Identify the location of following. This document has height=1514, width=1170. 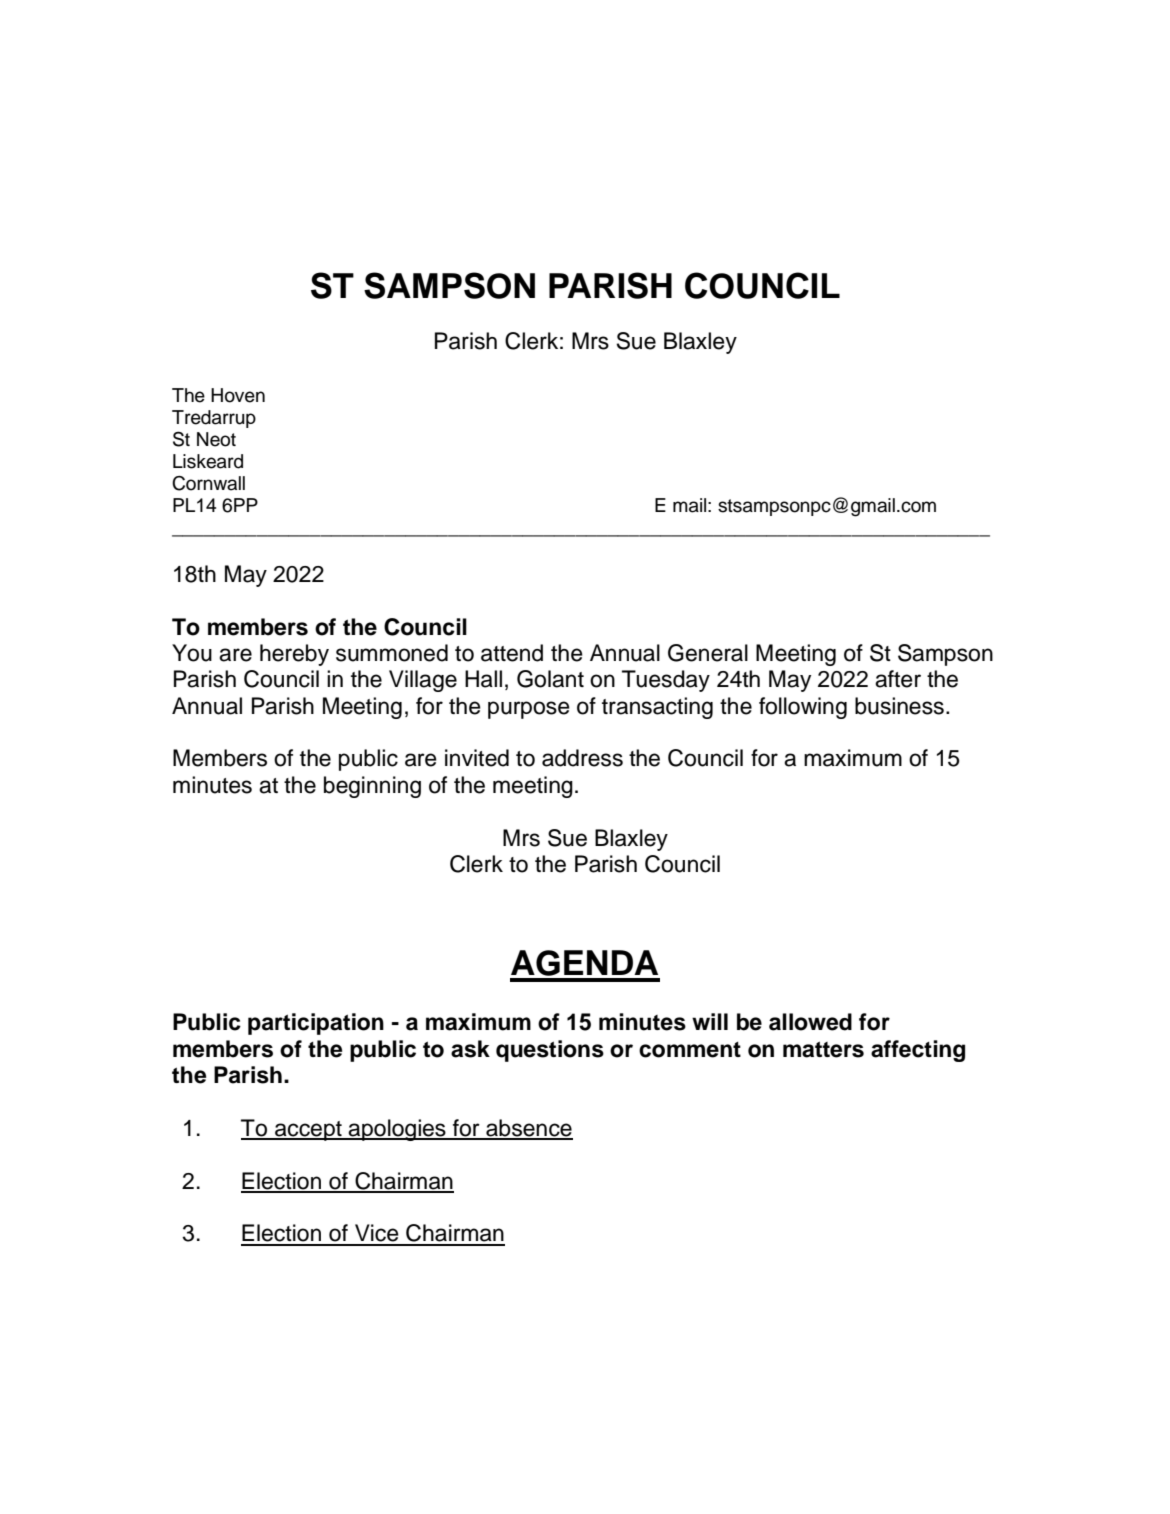
(803, 708).
